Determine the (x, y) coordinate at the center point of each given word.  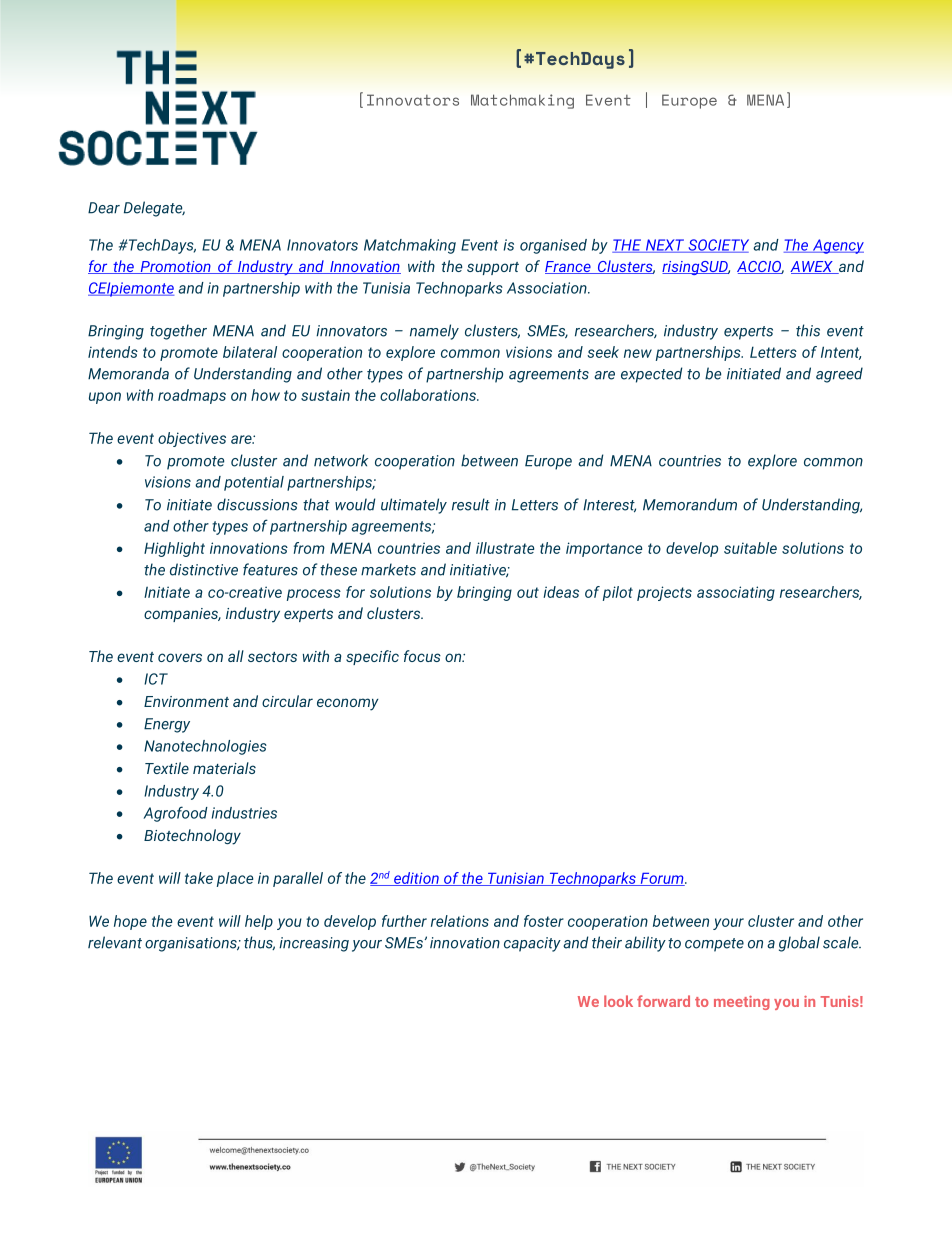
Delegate (154, 209)
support (493, 268)
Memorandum (690, 504)
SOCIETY (717, 246)
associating (736, 593)
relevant (115, 942)
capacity (532, 944)
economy (348, 704)
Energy (167, 725)
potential (254, 483)
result (471, 504)
